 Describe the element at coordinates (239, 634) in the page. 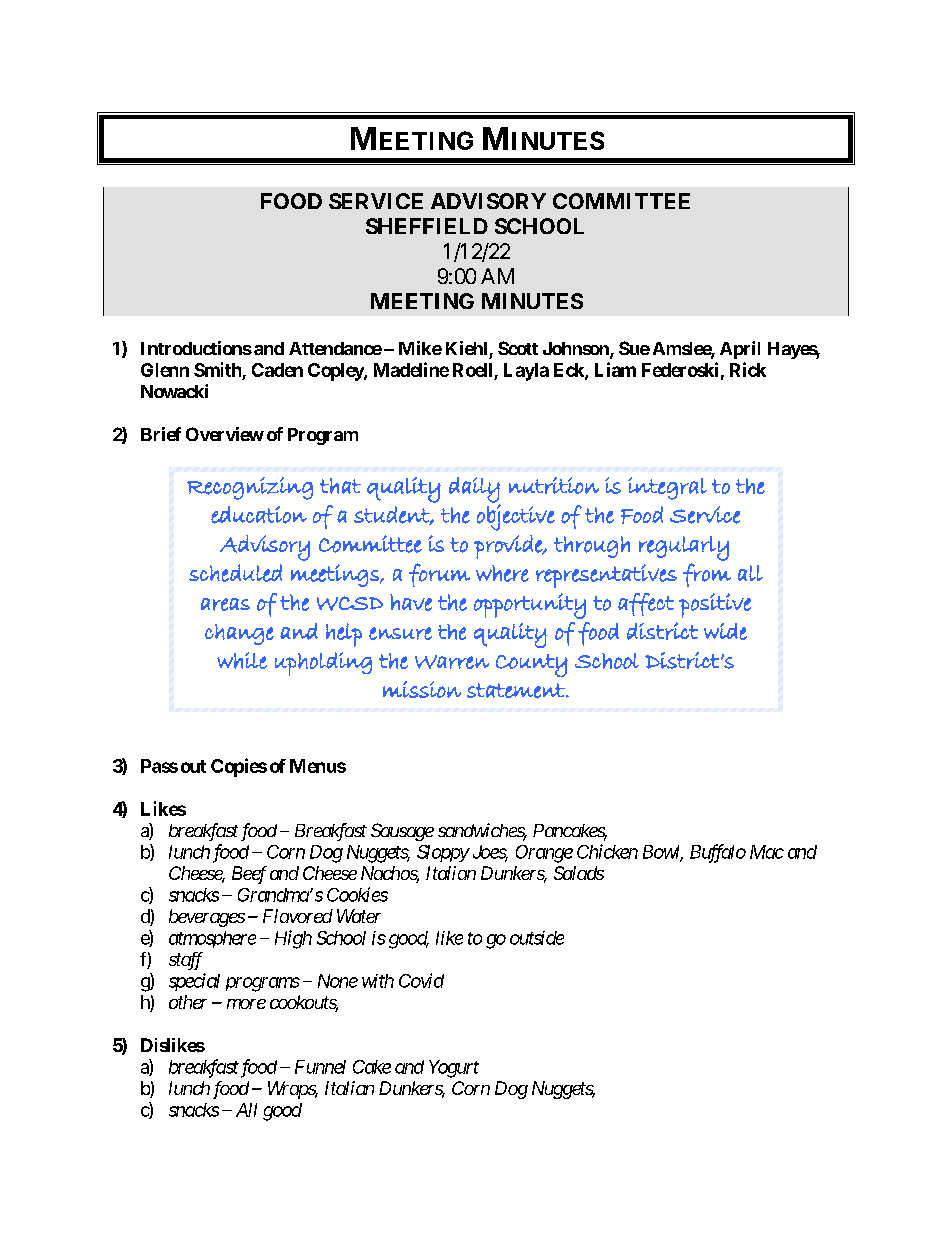

I see `change` at that location.
